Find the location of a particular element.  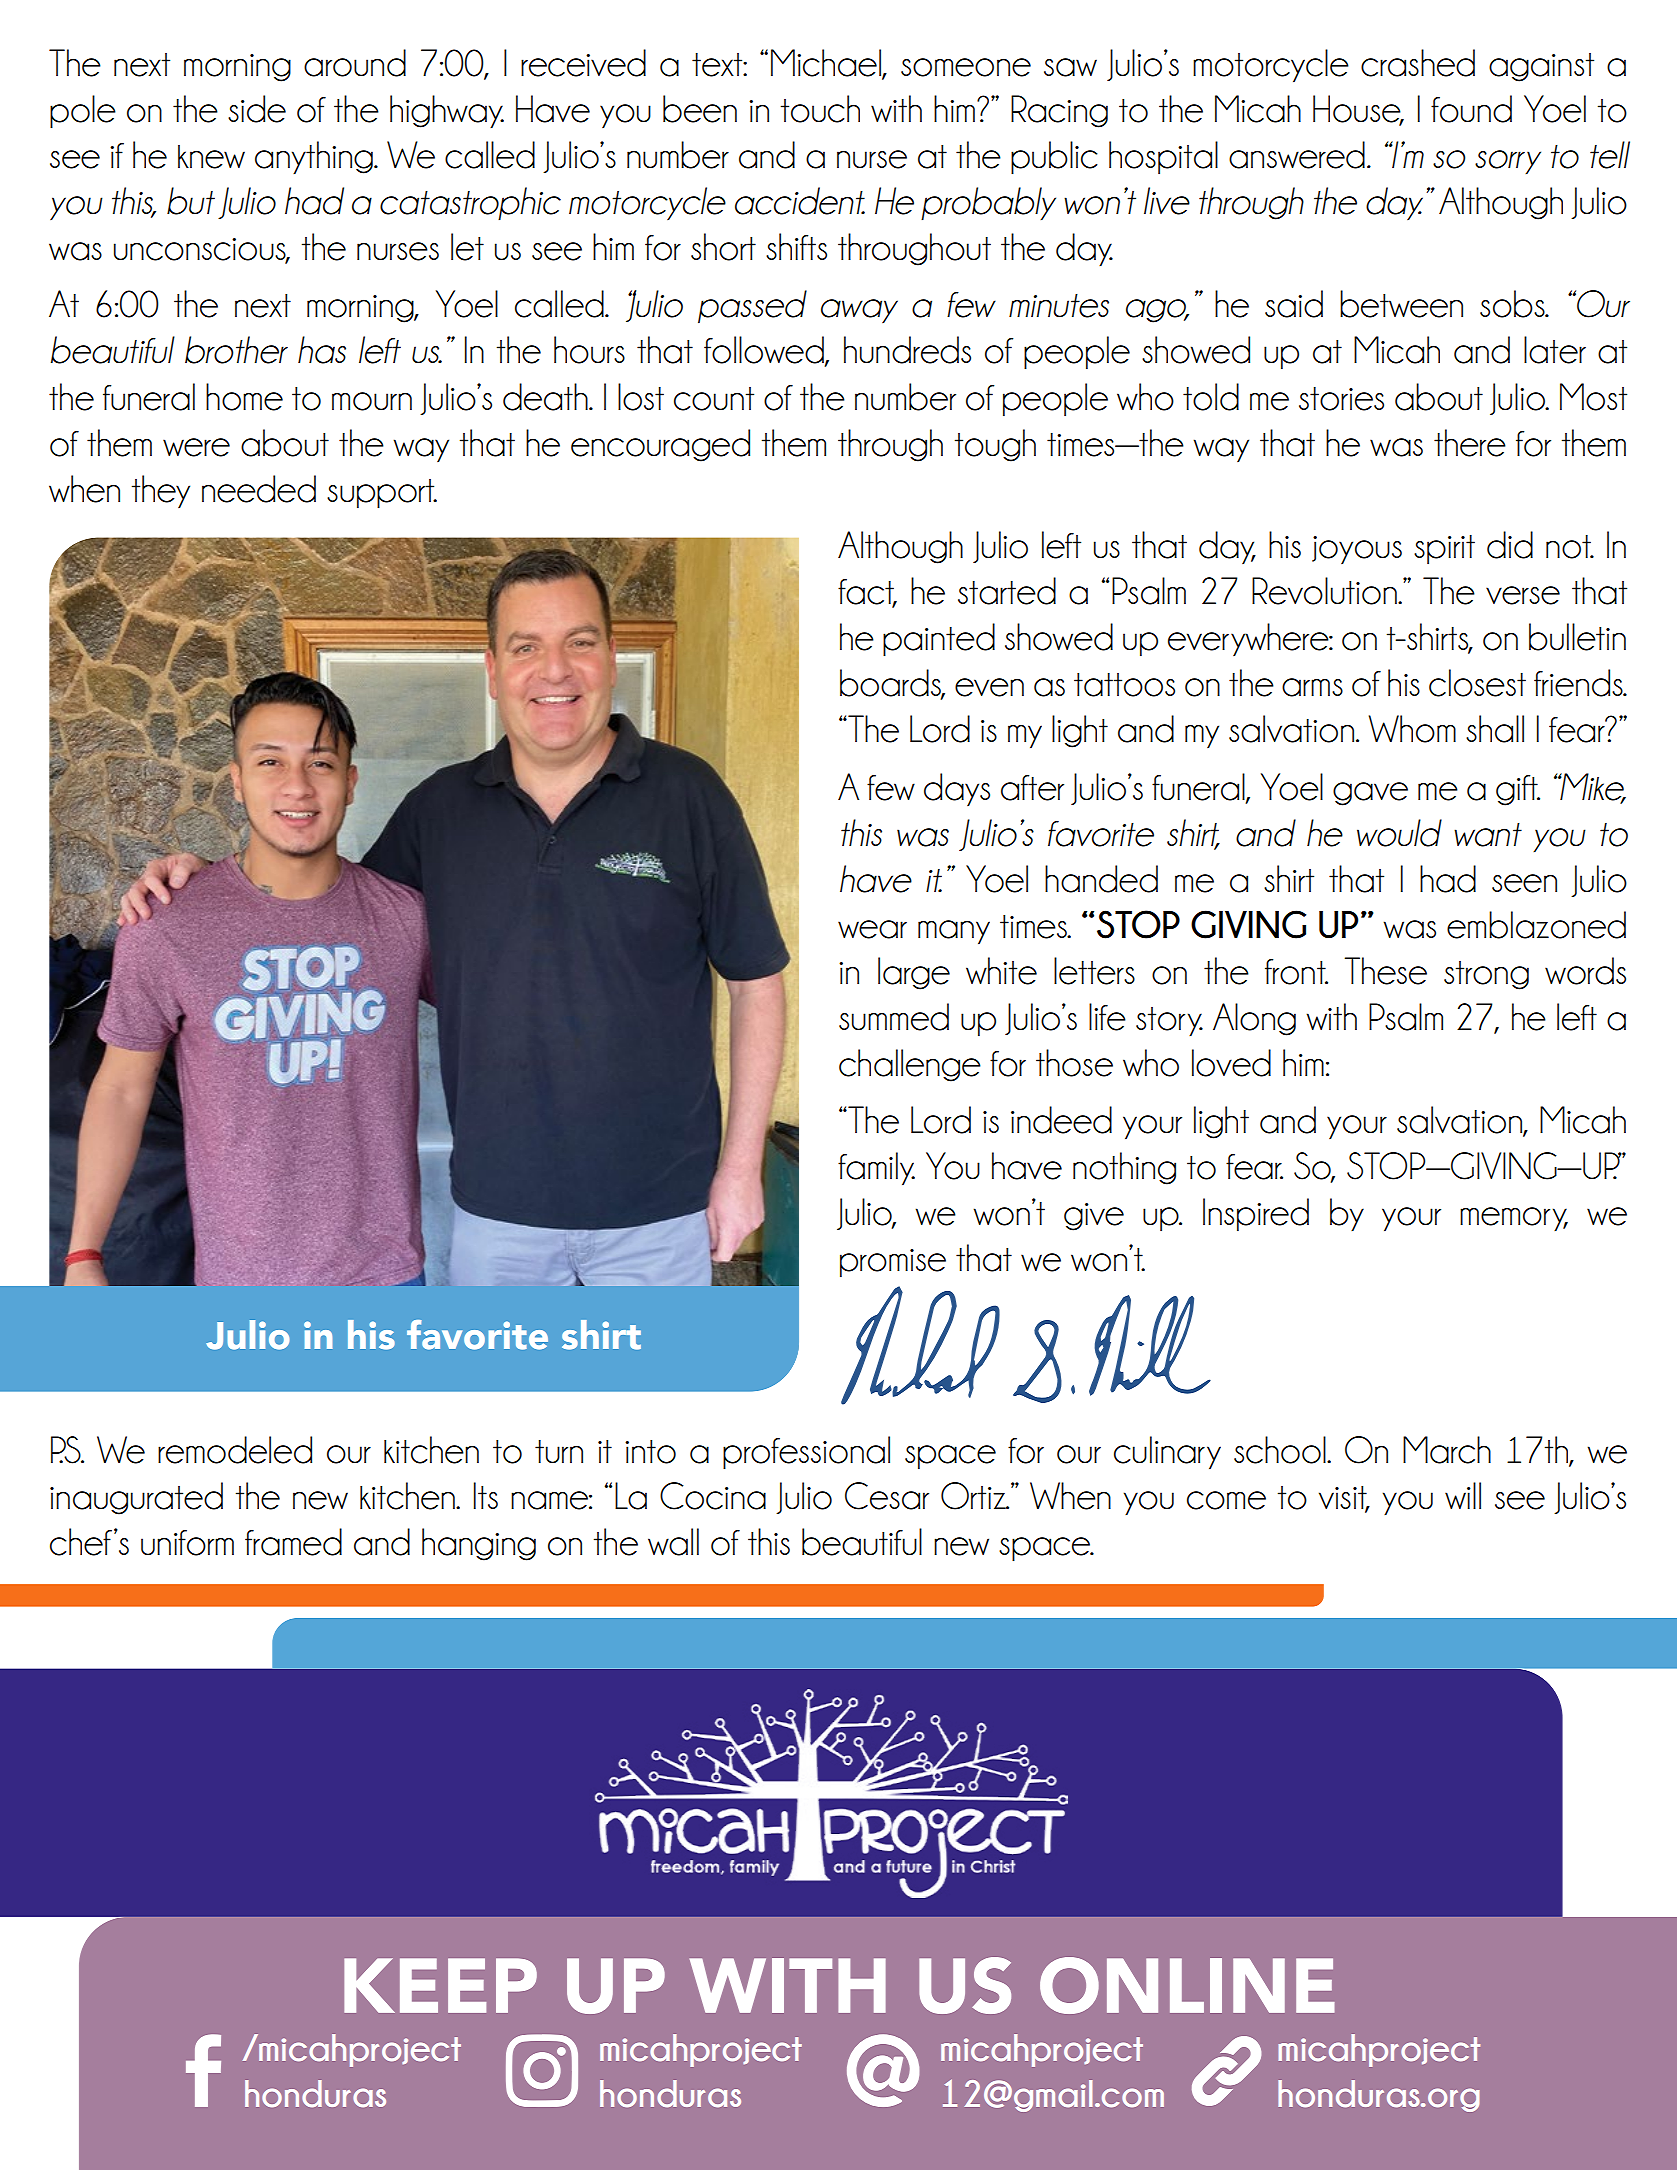

found is located at coordinates (1471, 109).
